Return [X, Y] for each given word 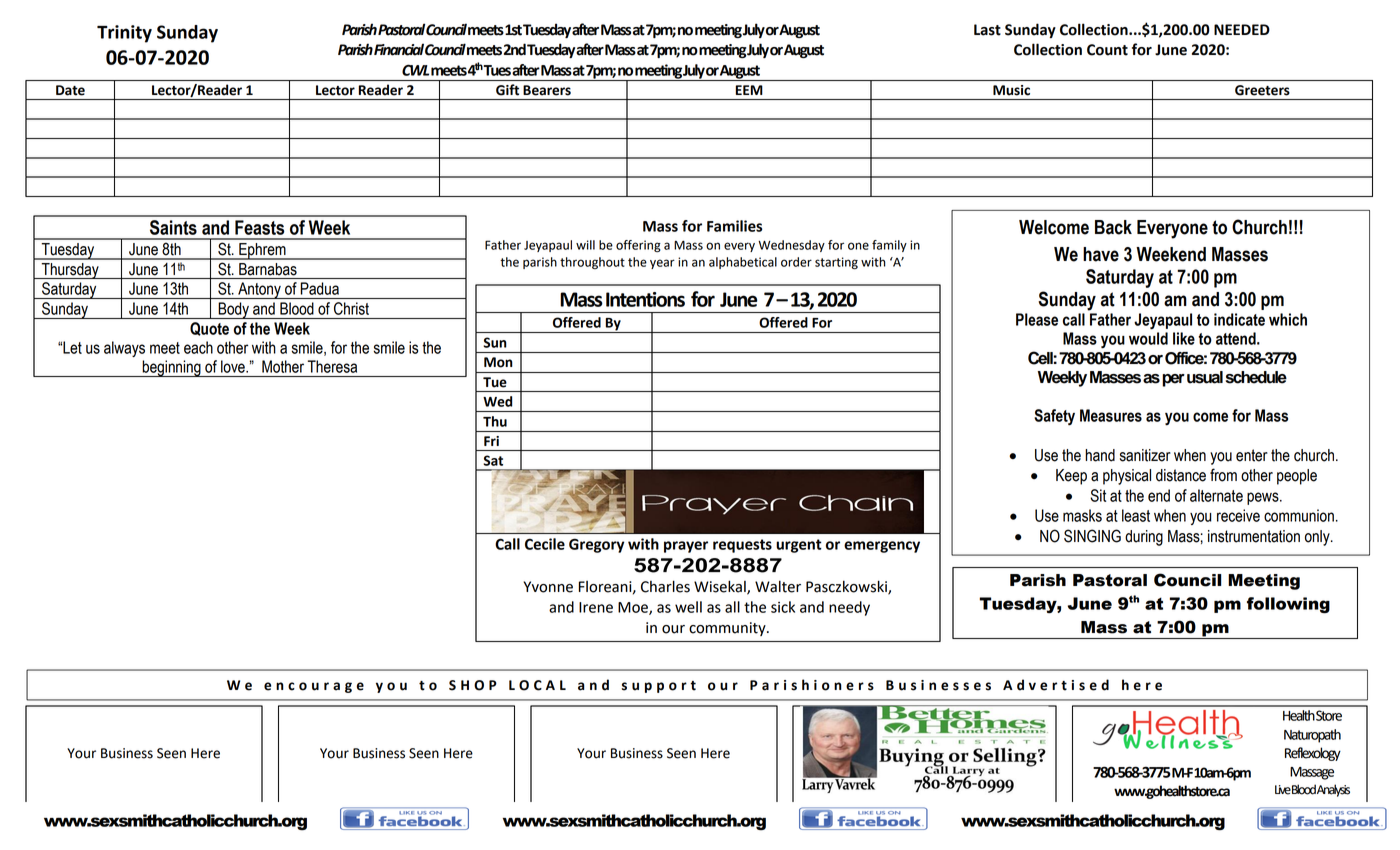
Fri [491, 441]
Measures [1111, 415]
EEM [749, 90]
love [234, 366]
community [728, 629]
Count [1107, 50]
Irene [596, 607]
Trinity [124, 34]
